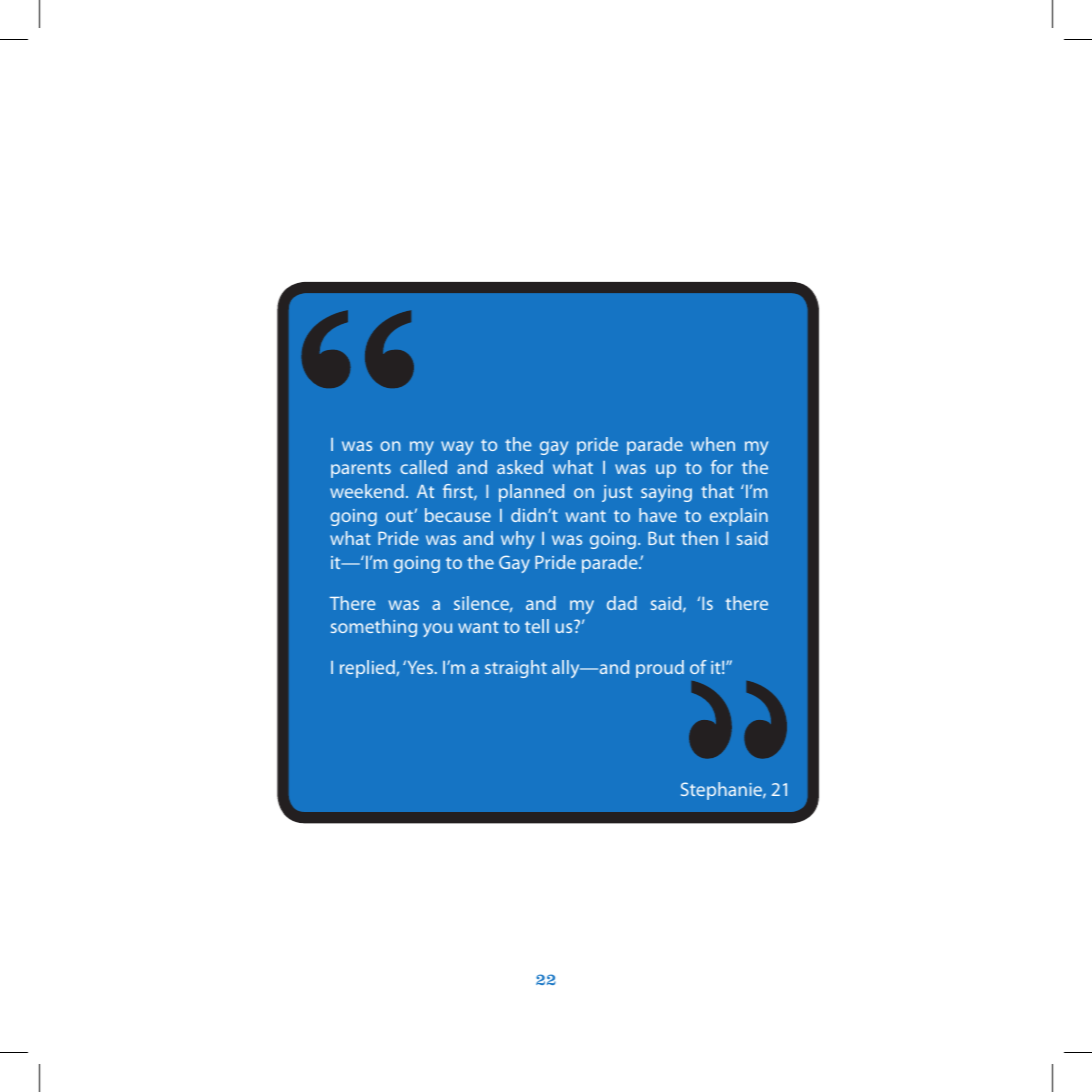 Image resolution: width=1092 pixels, height=1092 pixels. What do you see at coordinates (622, 603) in the document?
I see `dad` at bounding box center [622, 603].
